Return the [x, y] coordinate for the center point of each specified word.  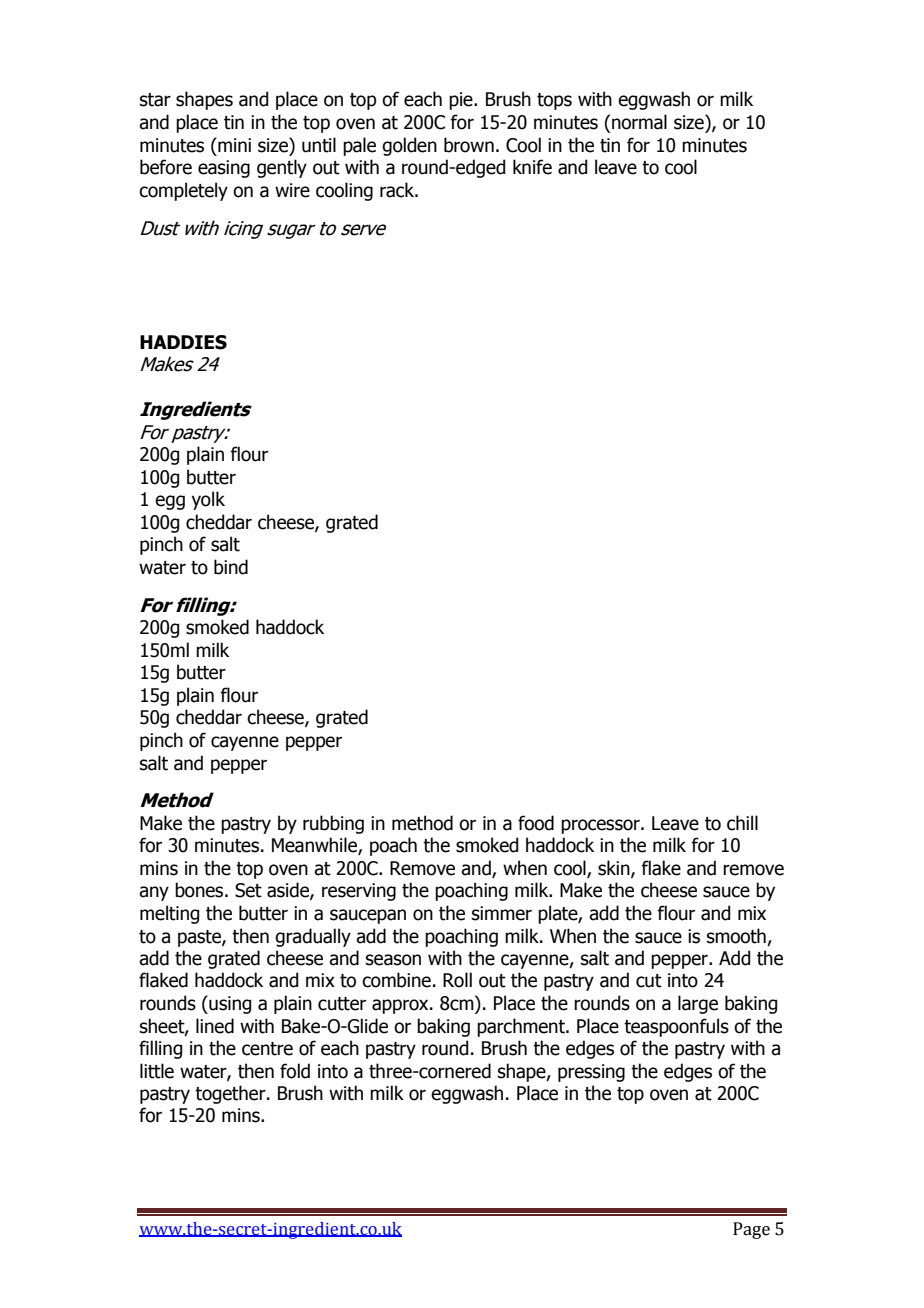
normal [639, 122]
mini [233, 144]
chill [742, 823]
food [536, 823]
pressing [591, 1073]
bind [231, 567]
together [231, 1094]
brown [469, 145]
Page [751, 1230]
